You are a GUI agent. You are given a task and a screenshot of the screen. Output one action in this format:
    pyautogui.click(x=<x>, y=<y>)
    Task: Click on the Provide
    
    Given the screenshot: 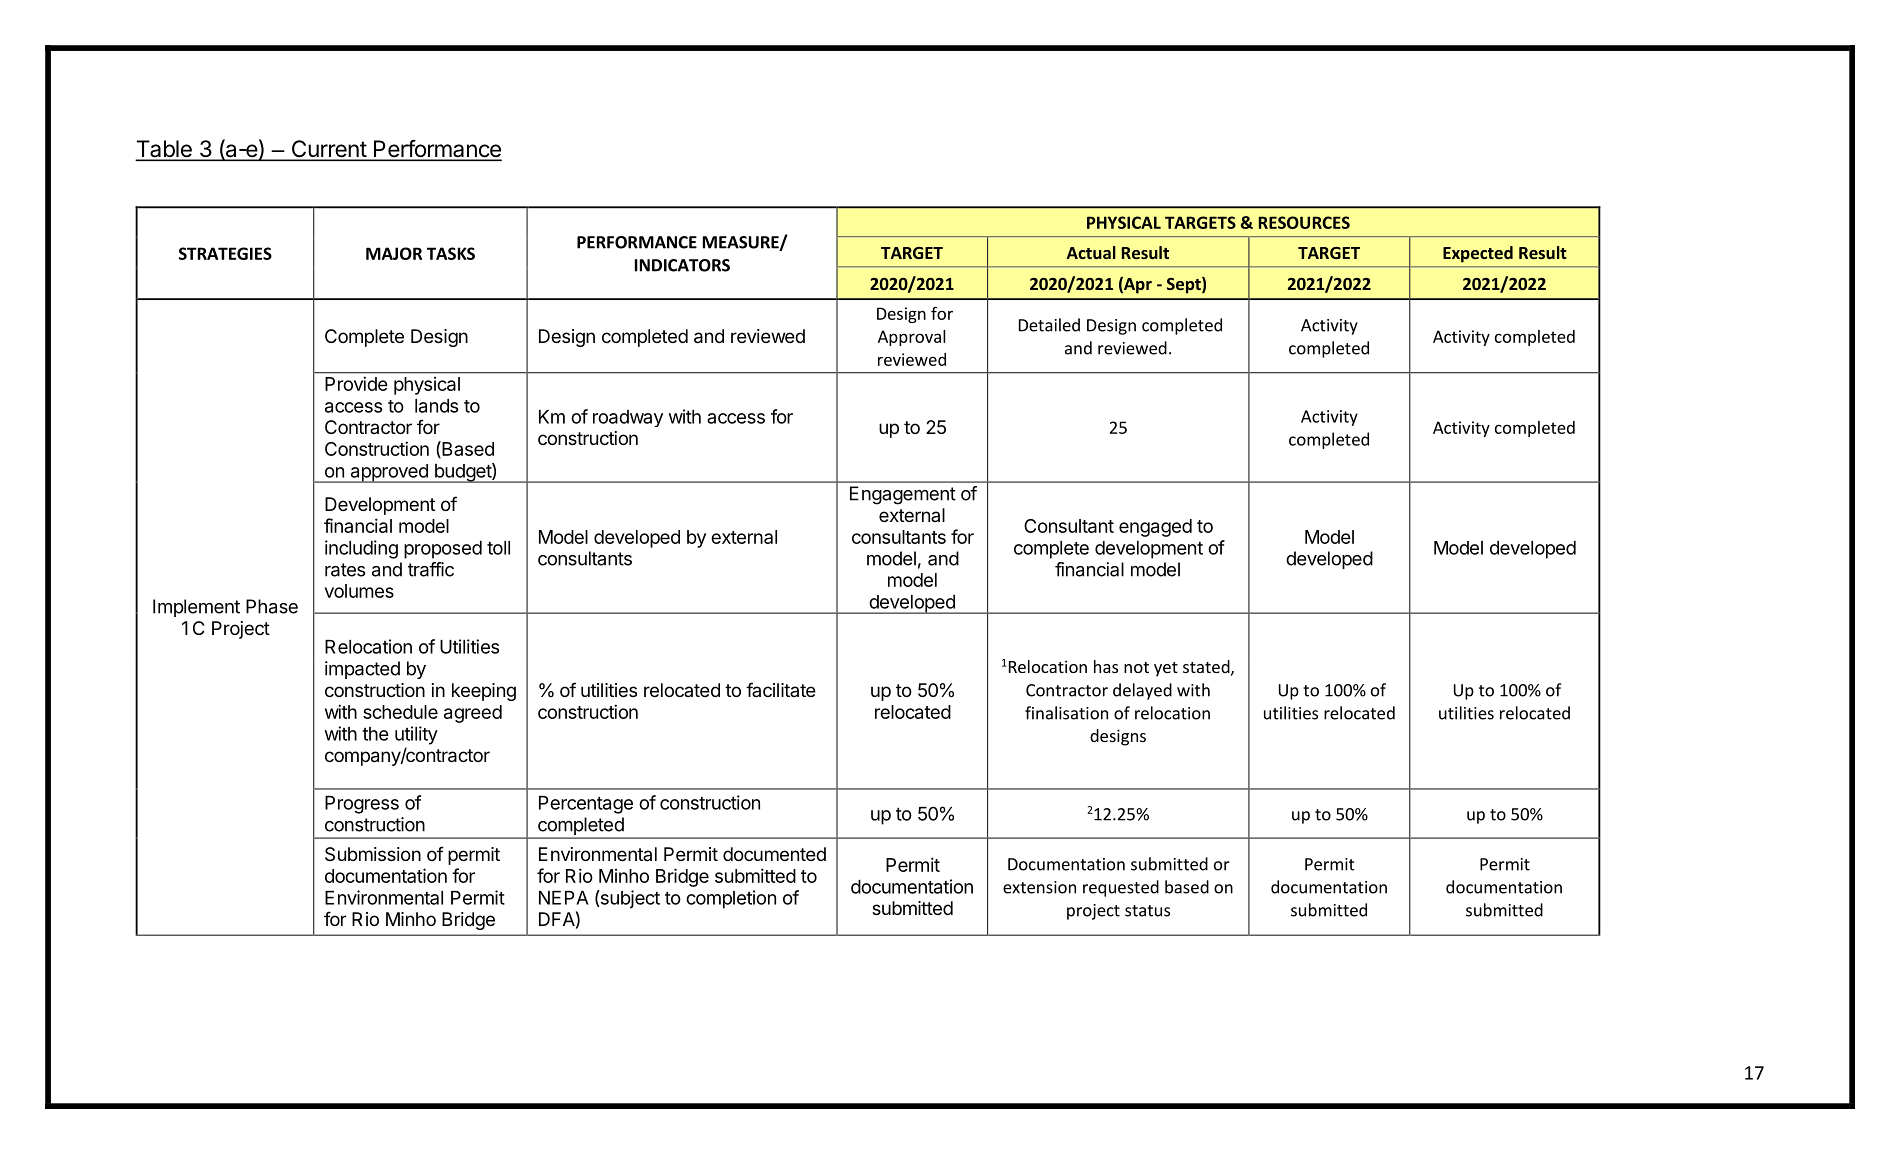 What is the action you would take?
    pyautogui.click(x=356, y=383)
